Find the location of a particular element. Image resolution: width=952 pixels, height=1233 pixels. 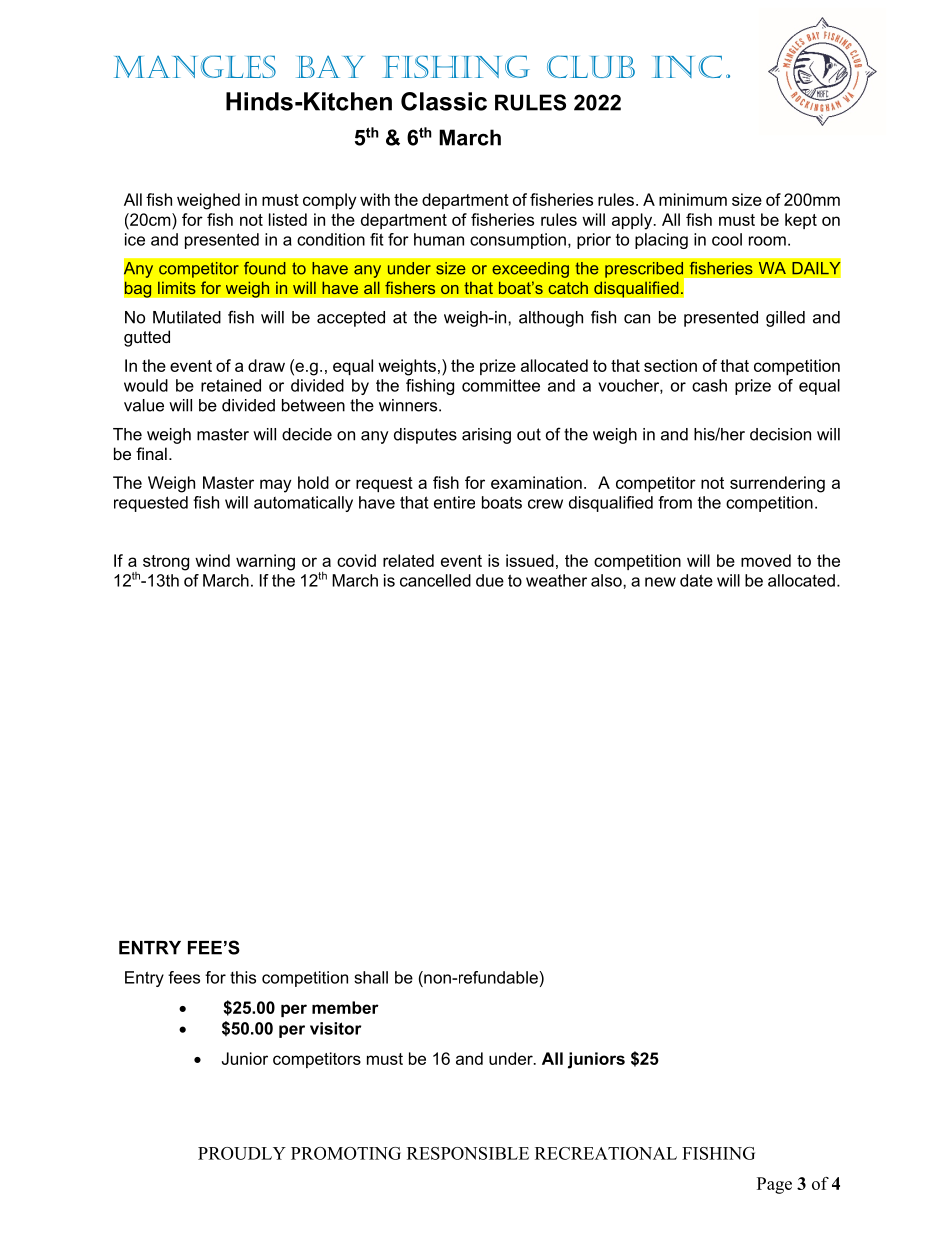

entire is located at coordinates (454, 502).
